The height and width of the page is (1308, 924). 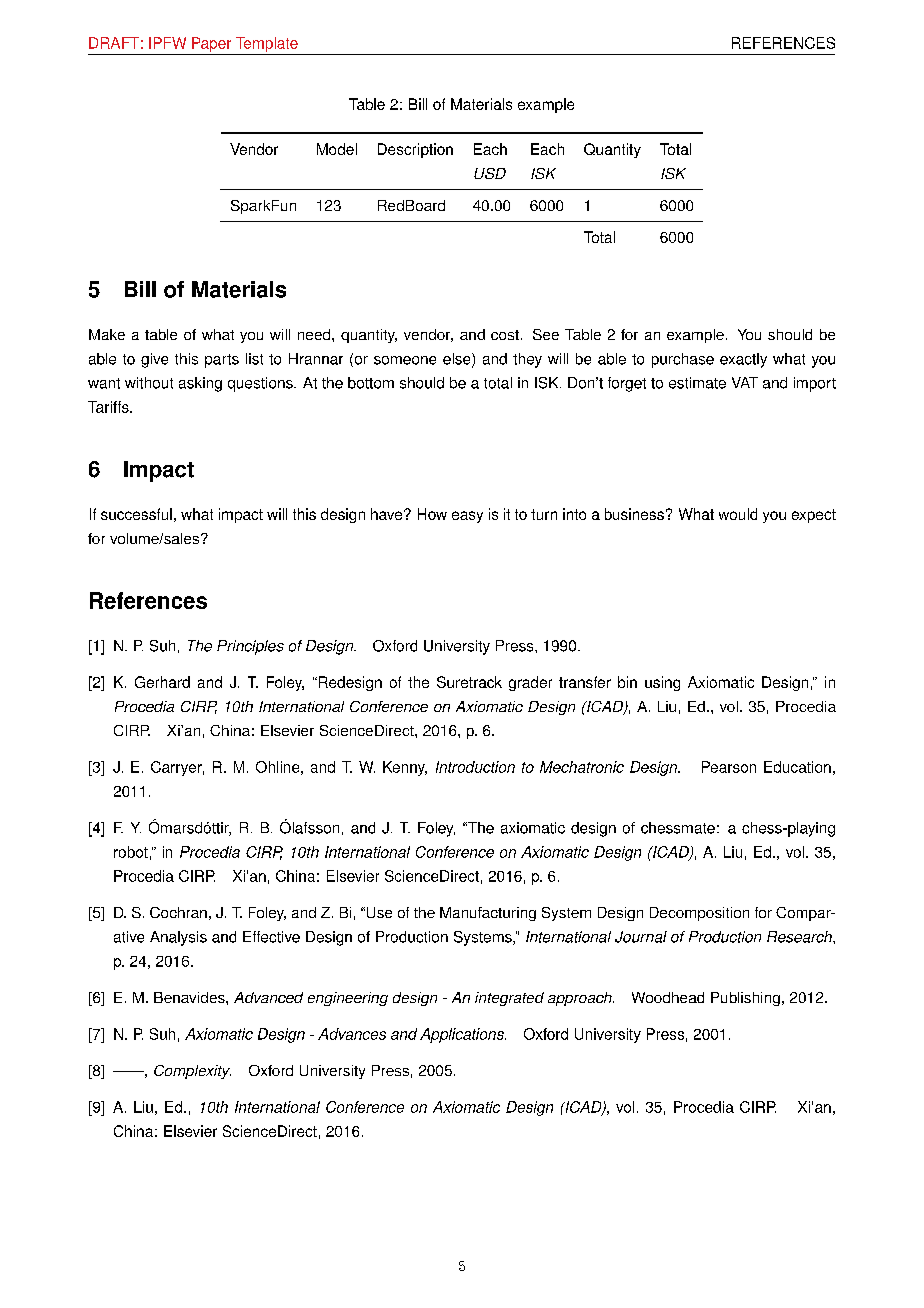 I want to click on Description, so click(x=415, y=150).
